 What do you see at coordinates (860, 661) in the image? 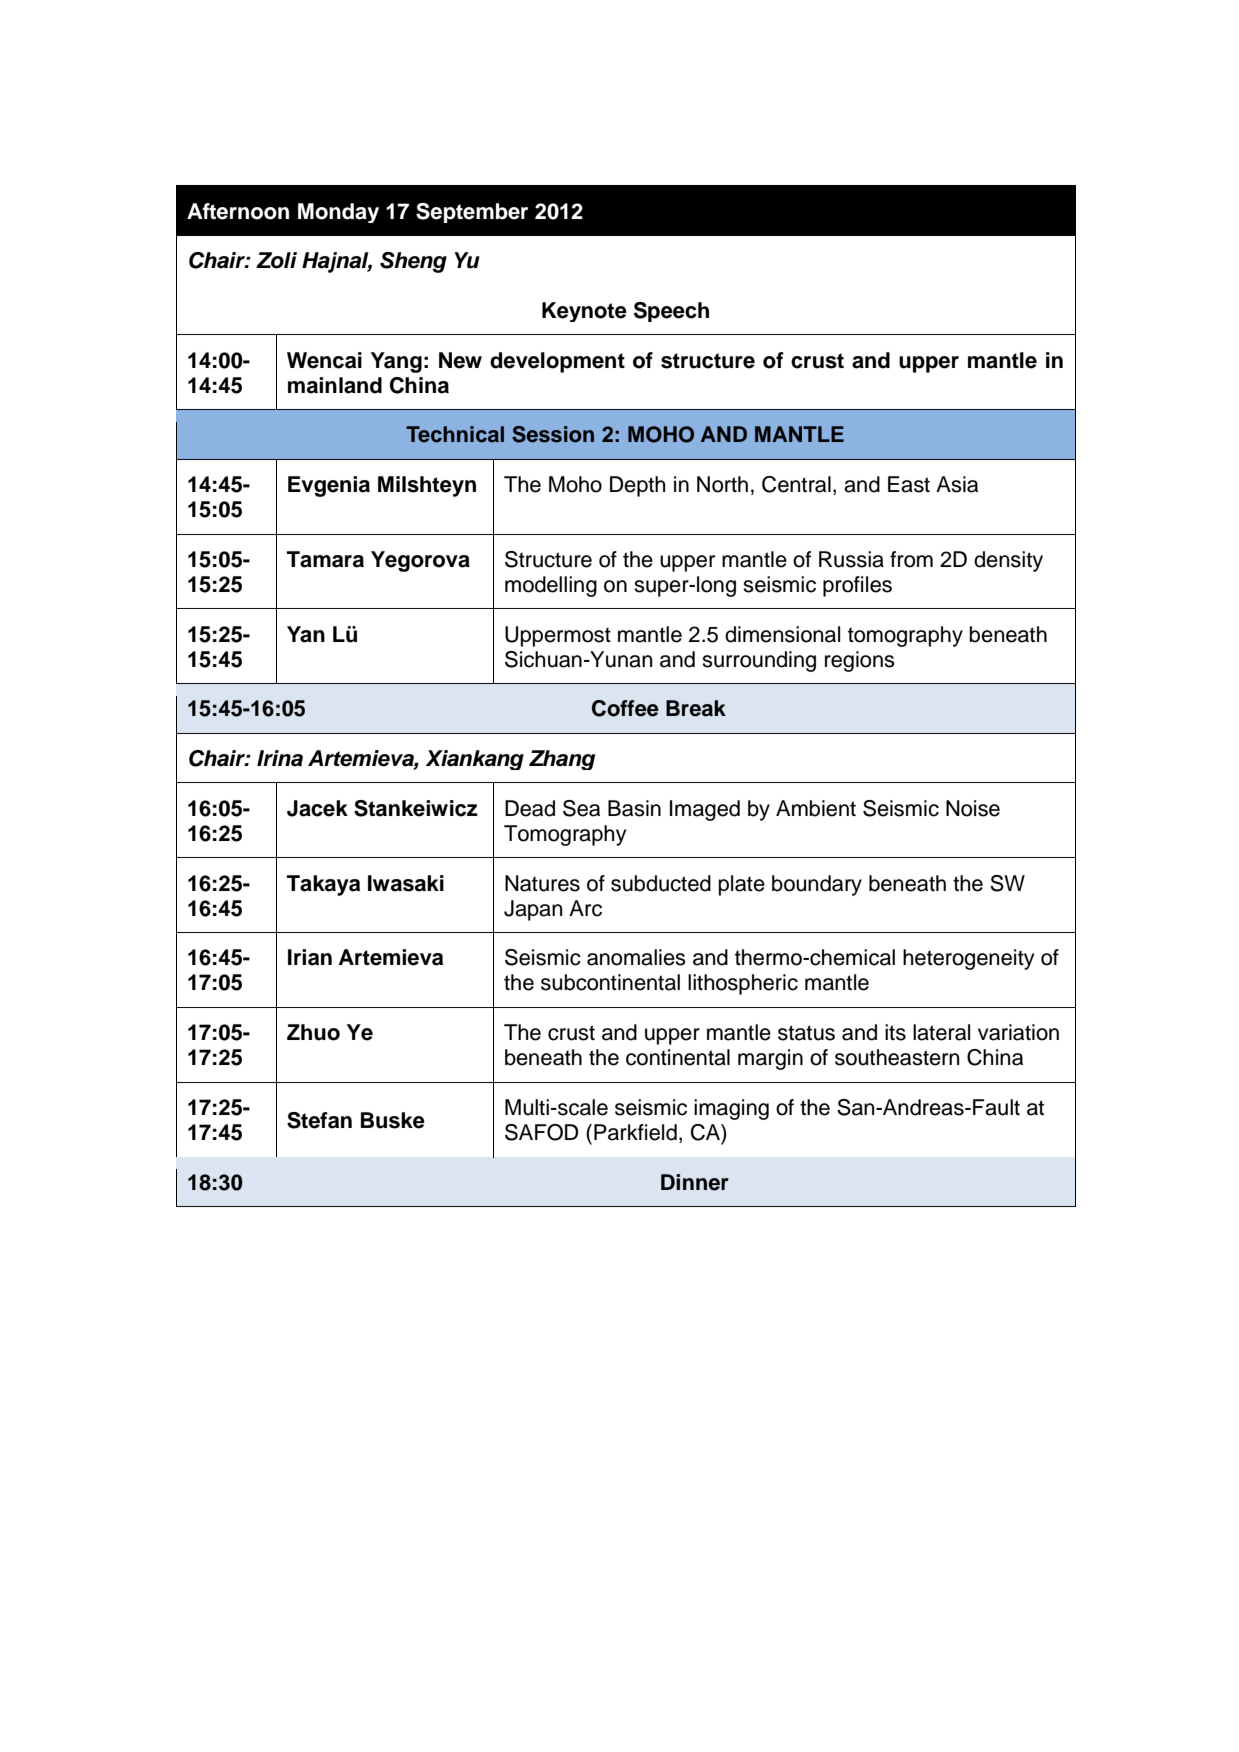
I see `regions` at bounding box center [860, 661].
